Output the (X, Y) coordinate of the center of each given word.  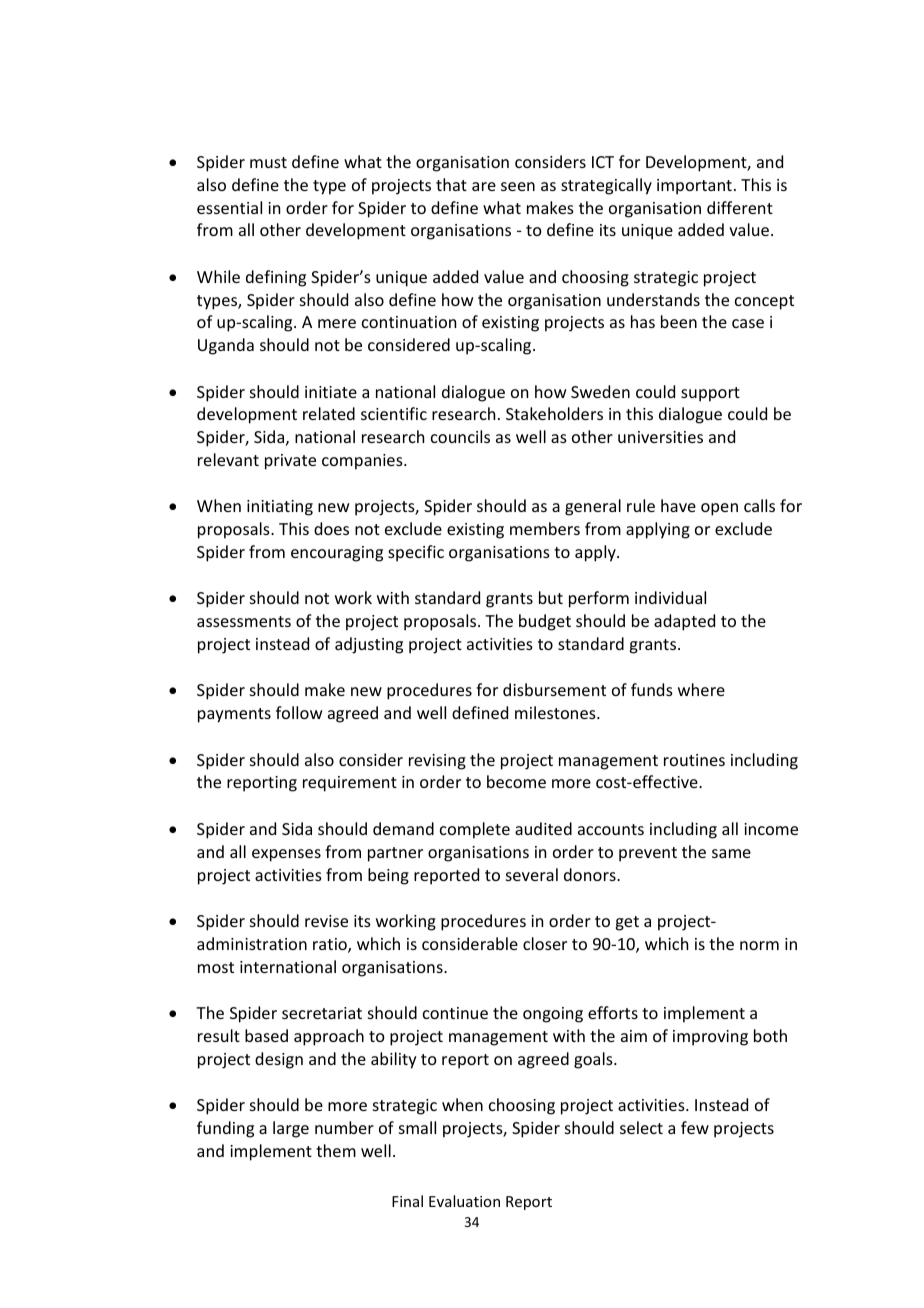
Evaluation (464, 1201)
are (484, 186)
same (731, 853)
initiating (280, 508)
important (694, 187)
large (291, 1129)
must (268, 162)
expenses (286, 855)
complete (475, 830)
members (545, 528)
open (719, 509)
